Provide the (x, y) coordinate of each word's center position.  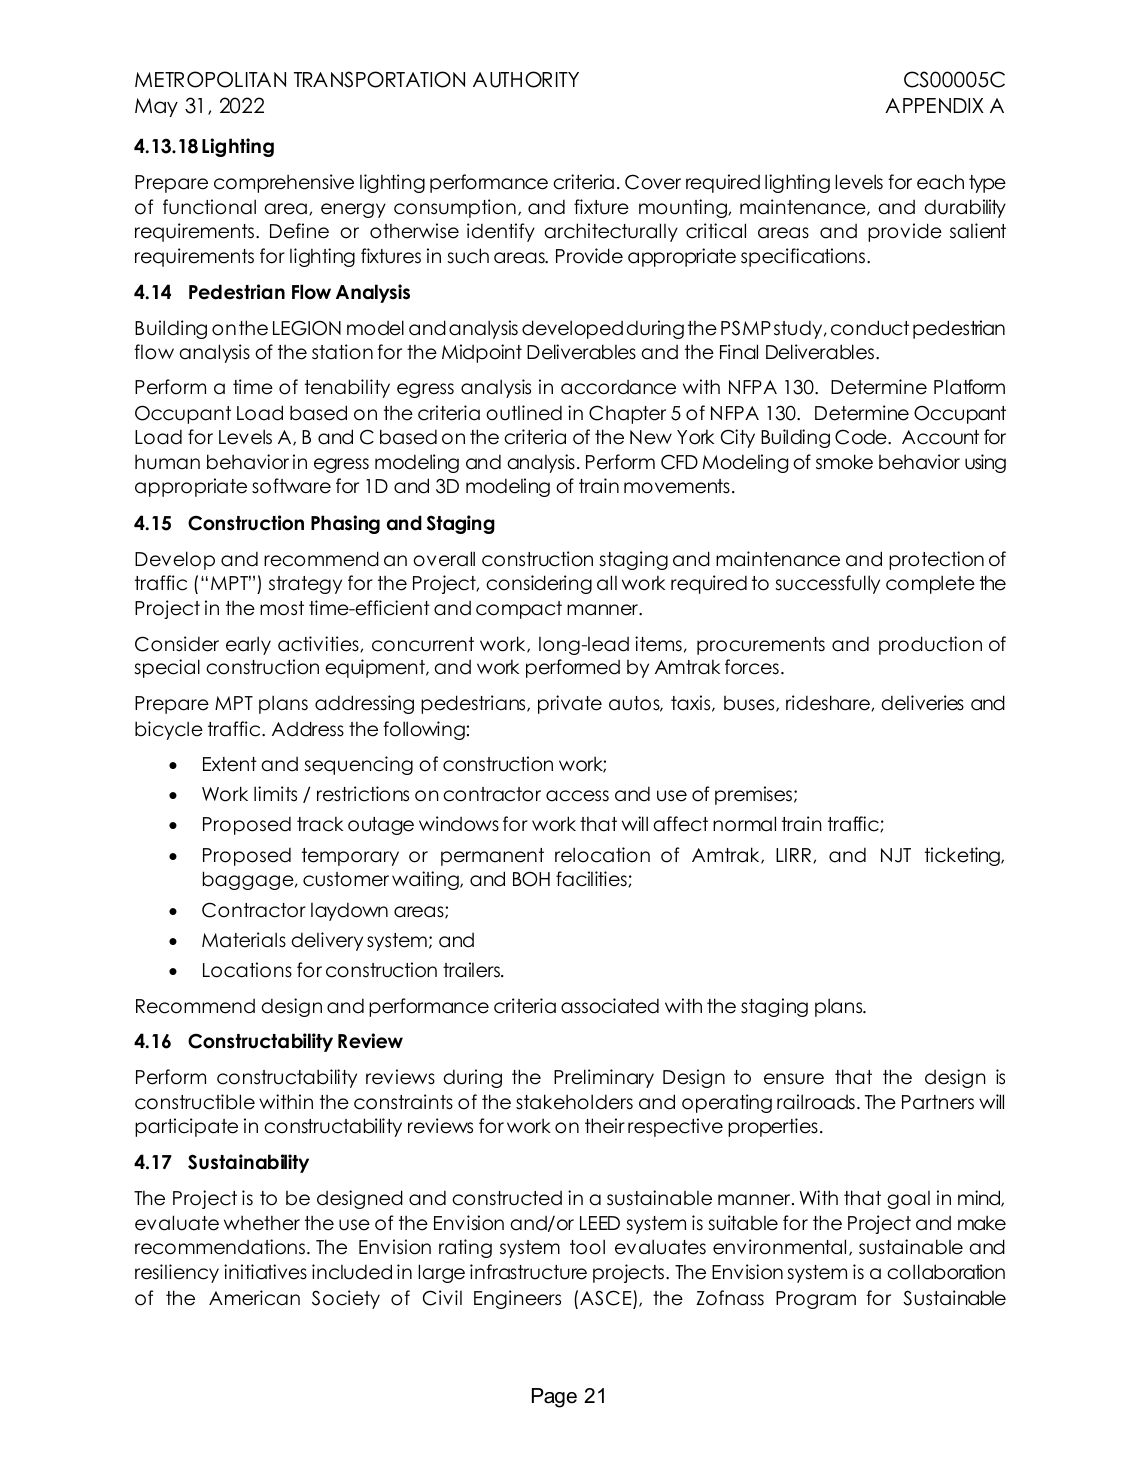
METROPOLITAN (210, 79)
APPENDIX (934, 105)
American (254, 1298)
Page (554, 1398)
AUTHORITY (526, 79)
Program (816, 1300)
